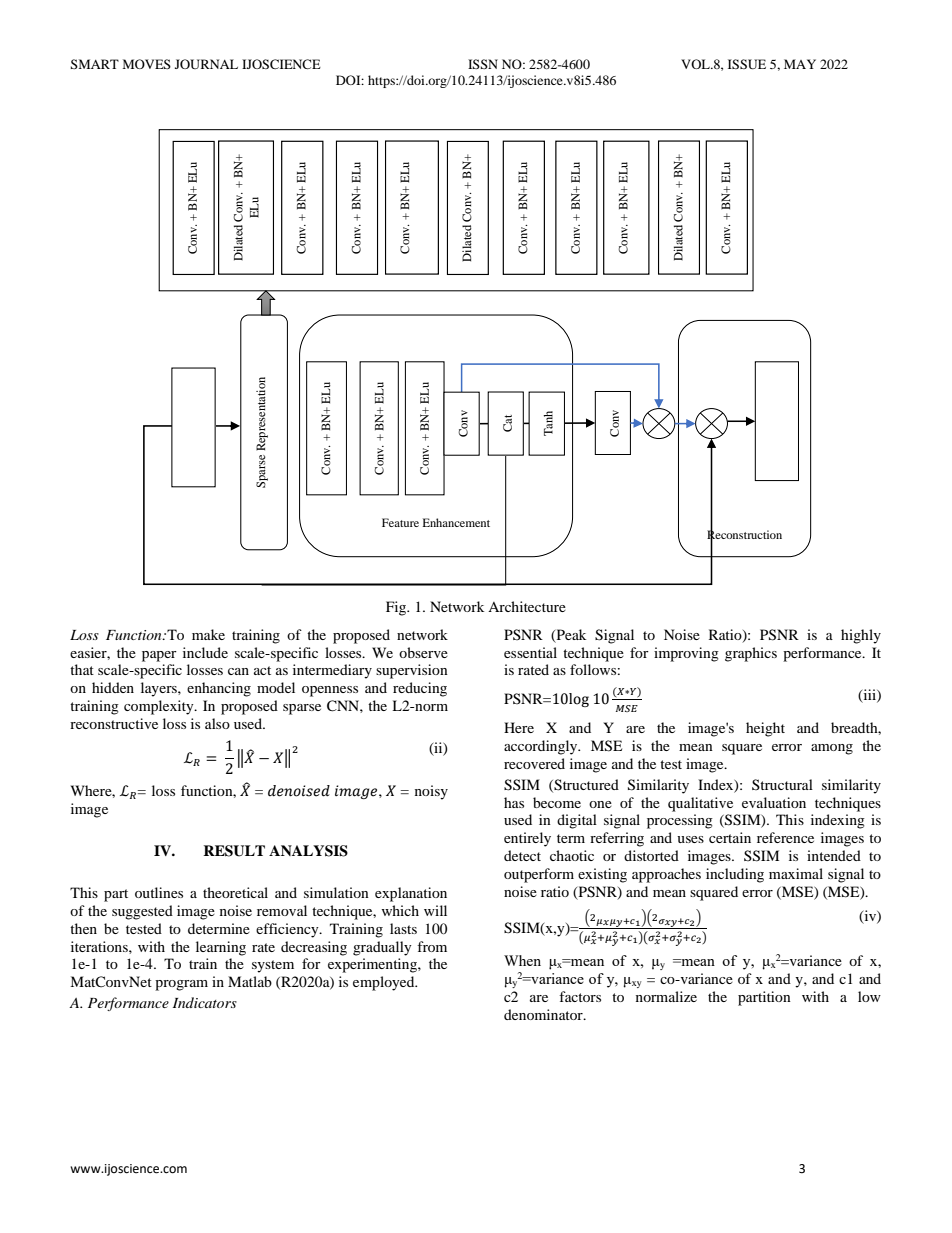 This page has width=952, height=1233. Describe the element at coordinates (744, 534) in the page. I see `Reconstruction` at that location.
